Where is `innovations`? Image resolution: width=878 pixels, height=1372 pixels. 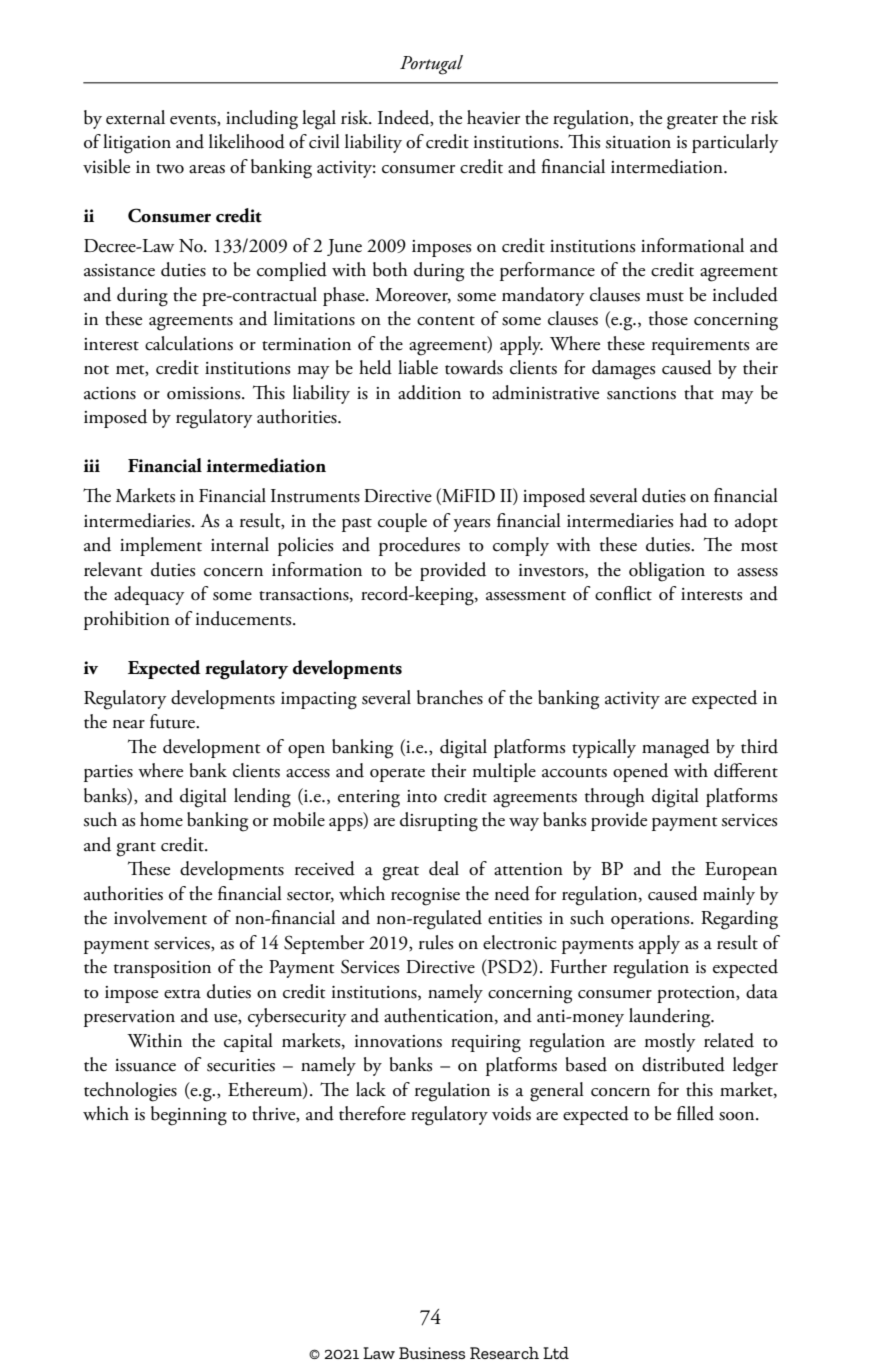
innovations is located at coordinates (398, 1041).
